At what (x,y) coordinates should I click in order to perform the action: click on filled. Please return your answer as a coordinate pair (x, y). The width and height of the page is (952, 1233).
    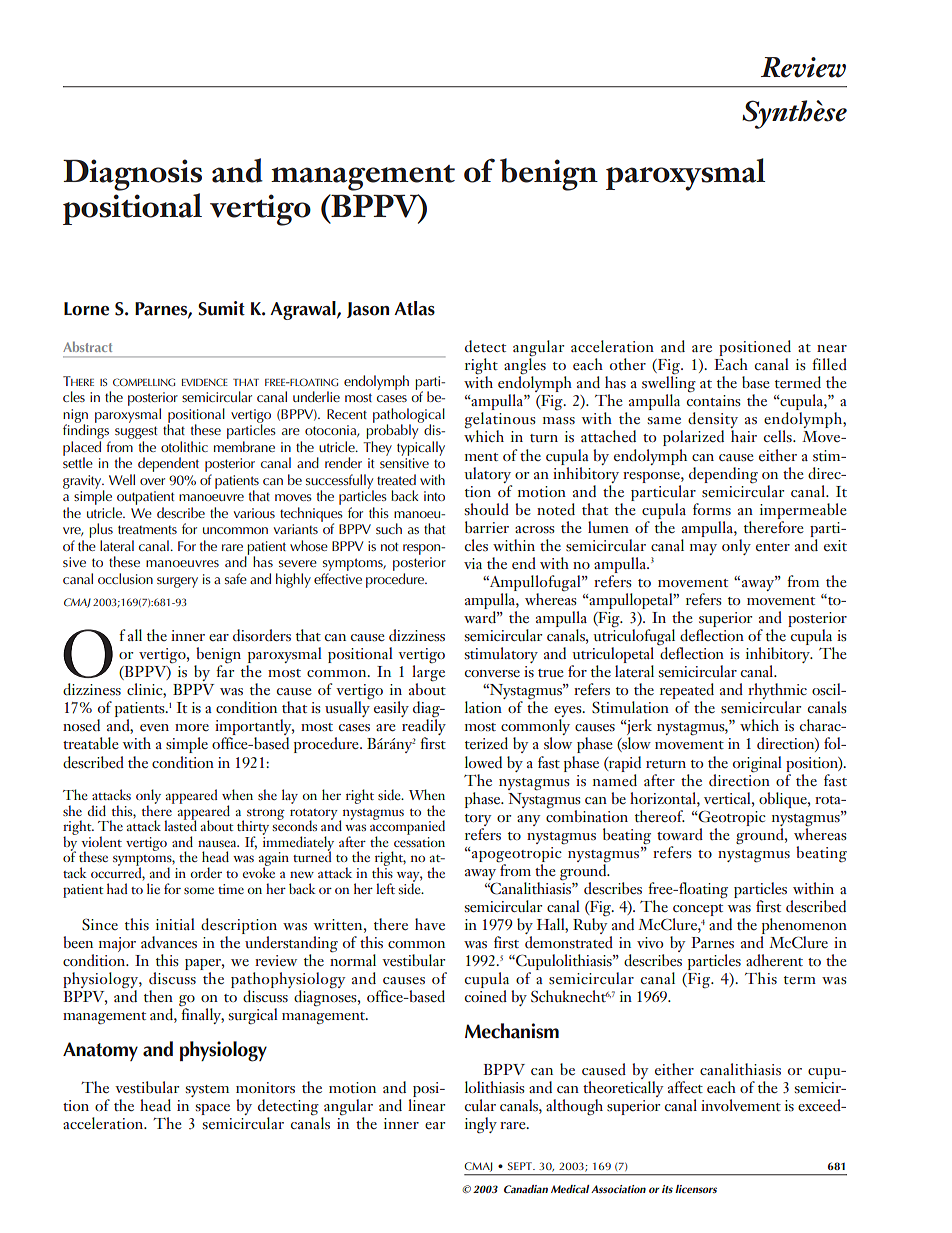
    Looking at the image, I should click on (829, 364).
